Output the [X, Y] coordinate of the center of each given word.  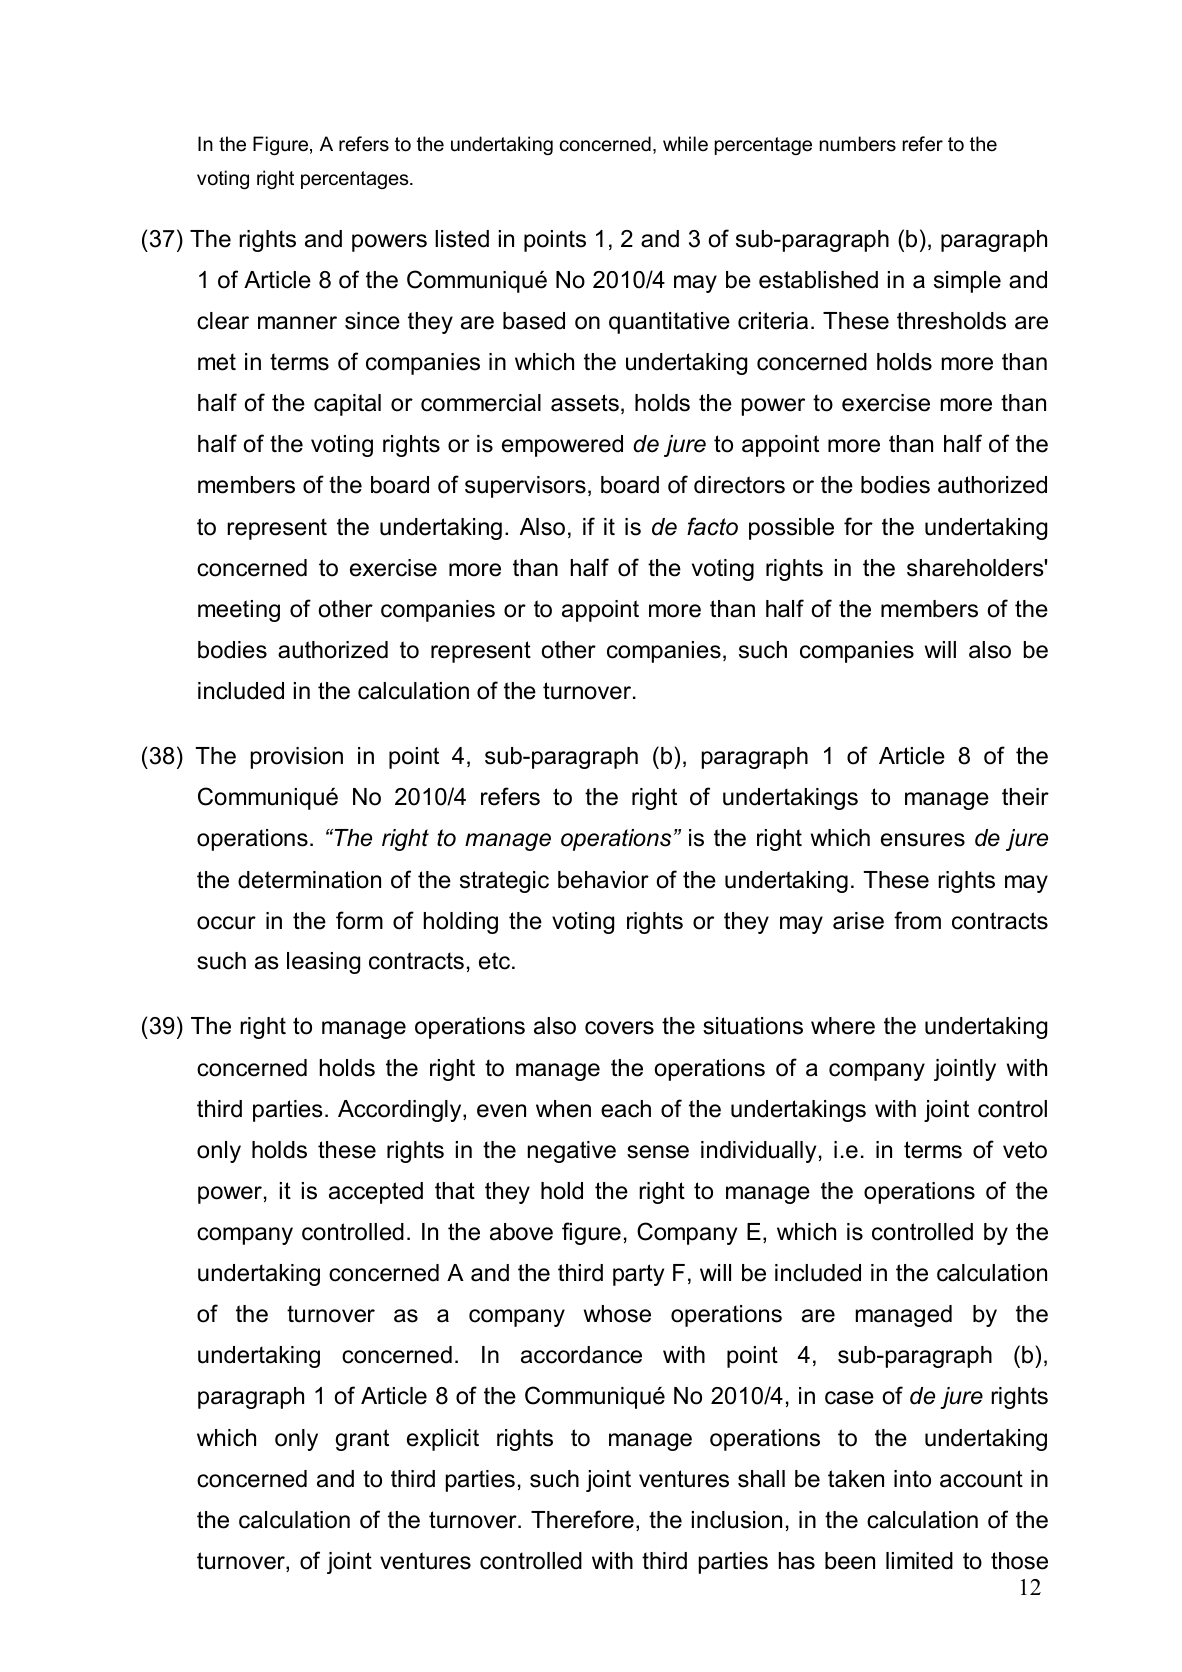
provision [297, 758]
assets [585, 403]
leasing [323, 963]
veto [1025, 1150]
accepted [376, 1193]
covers [619, 1028]
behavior [603, 880]
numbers [858, 144]
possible [791, 529]
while [685, 143]
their [1025, 797]
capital [347, 405]
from [917, 920]
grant [362, 1440]
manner [297, 323]
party [638, 1275]
